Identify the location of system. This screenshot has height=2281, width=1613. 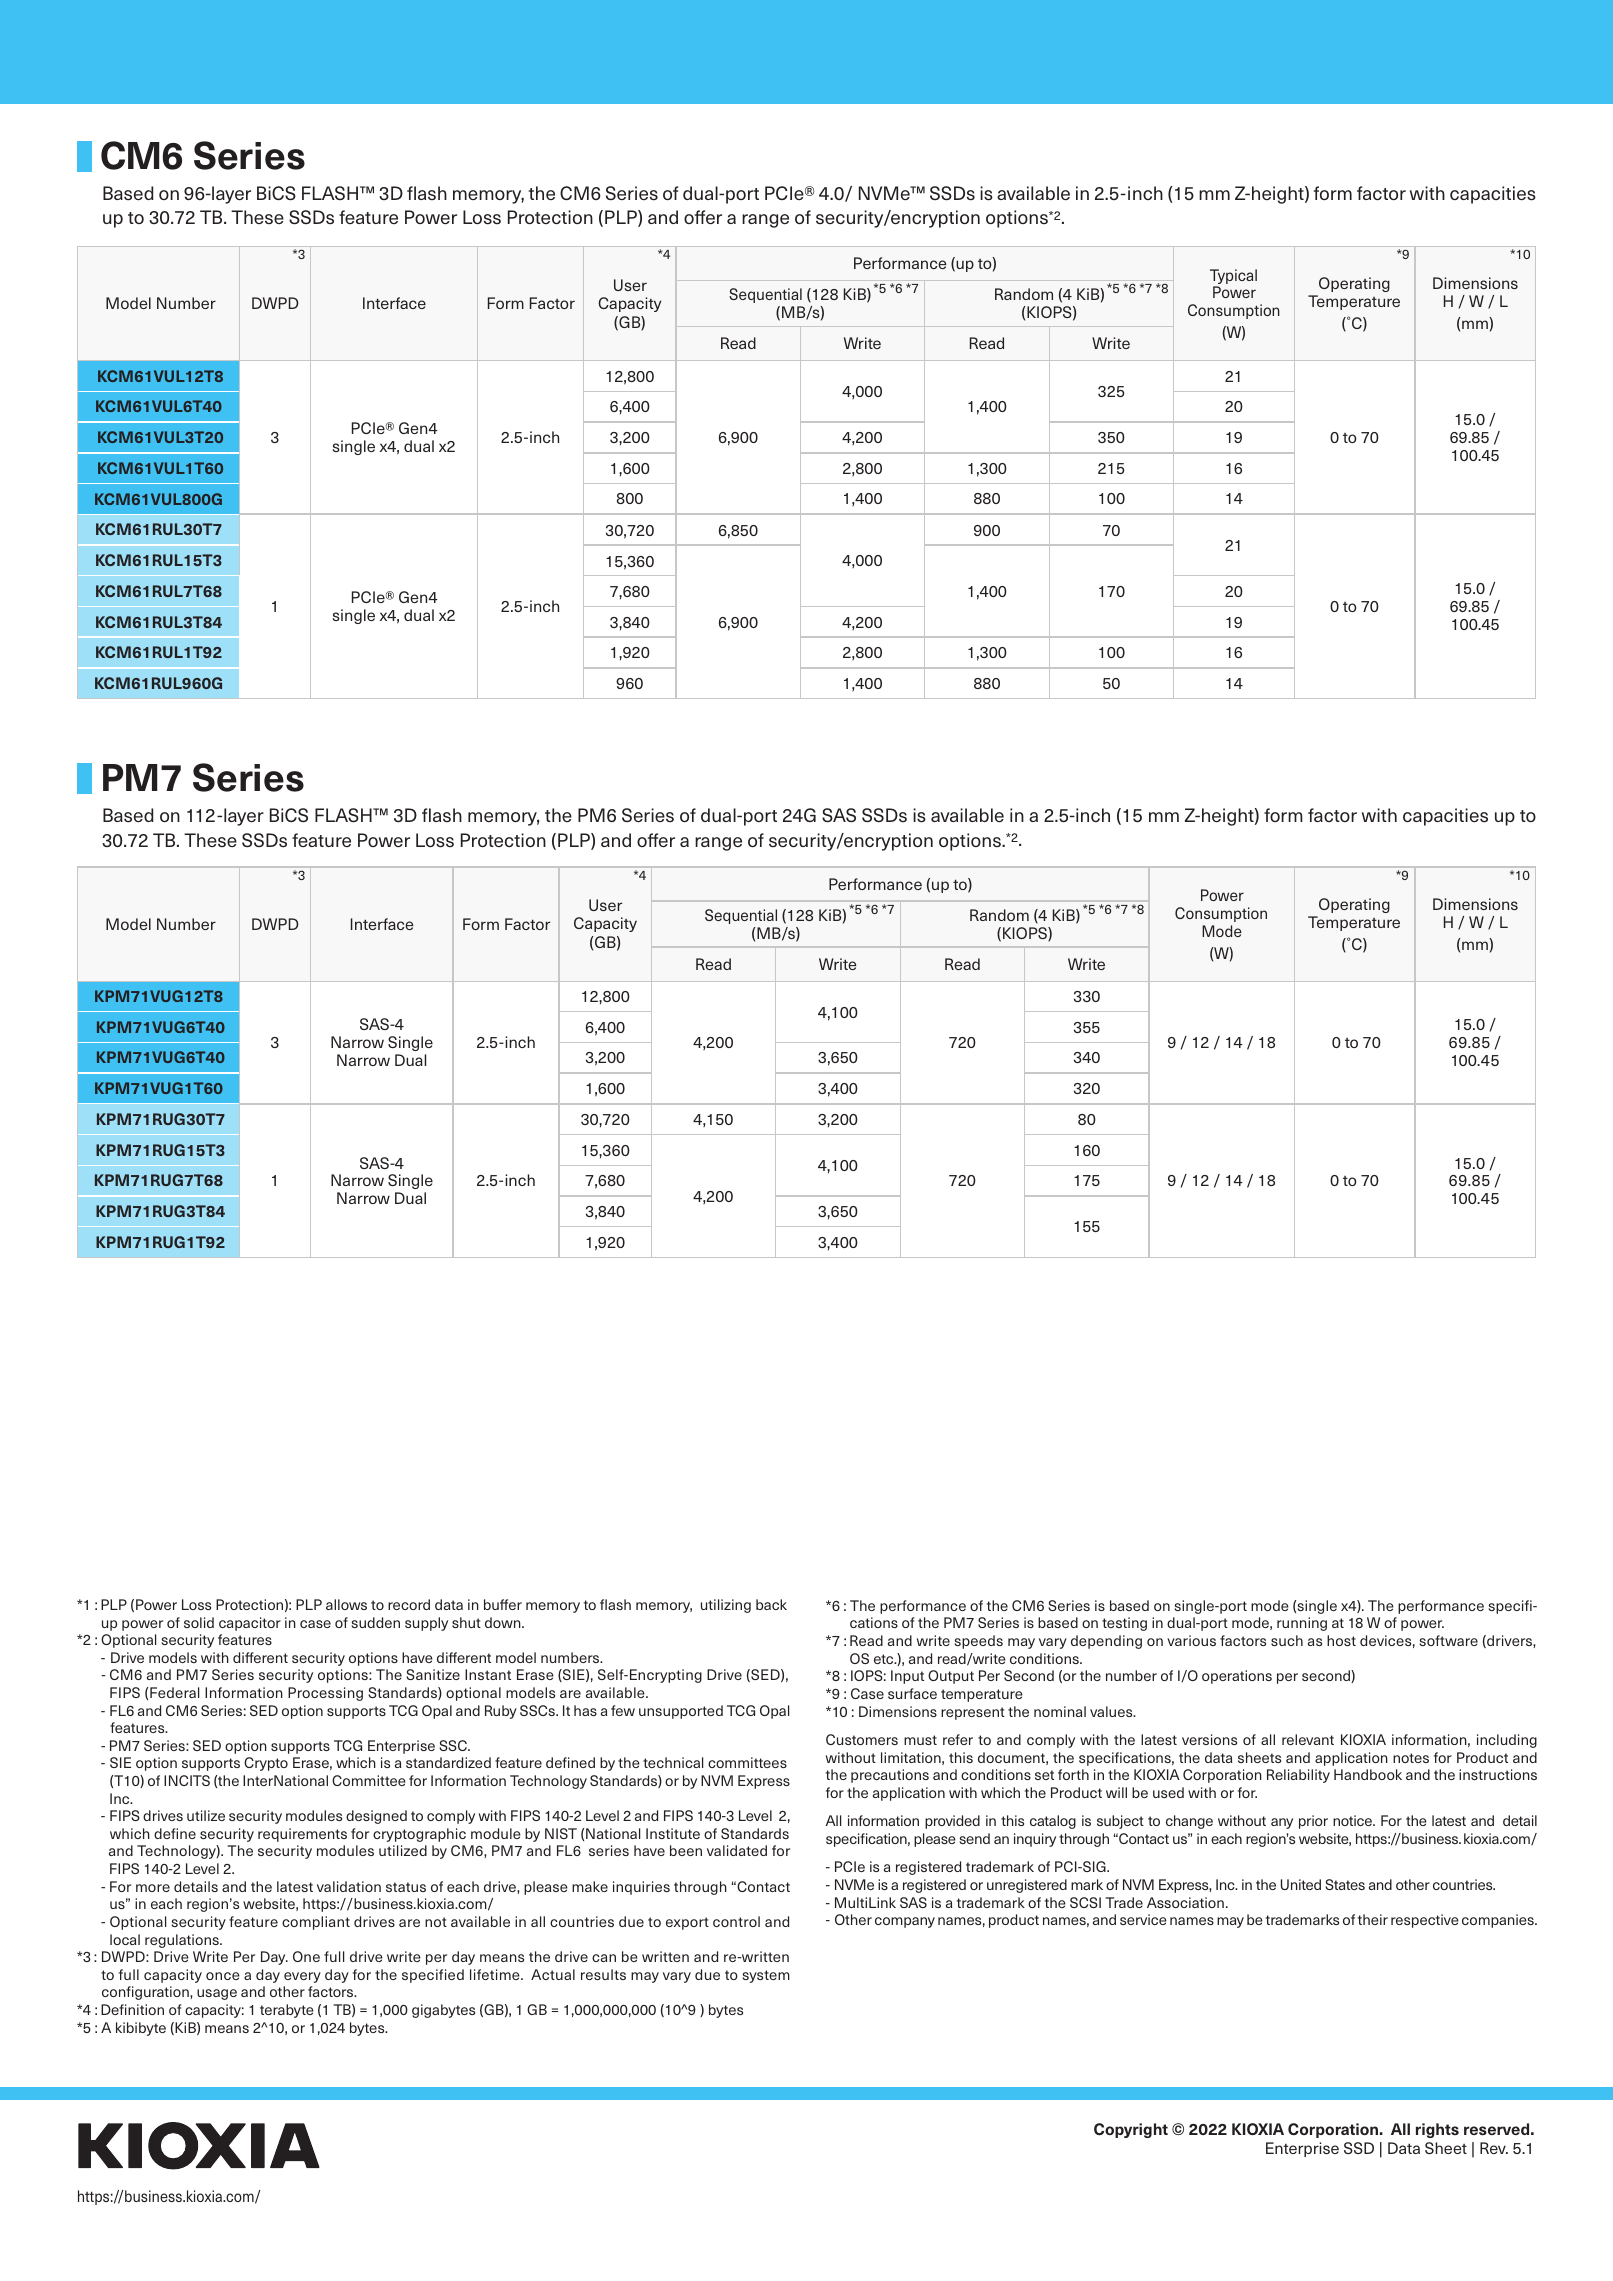
(766, 1976).
